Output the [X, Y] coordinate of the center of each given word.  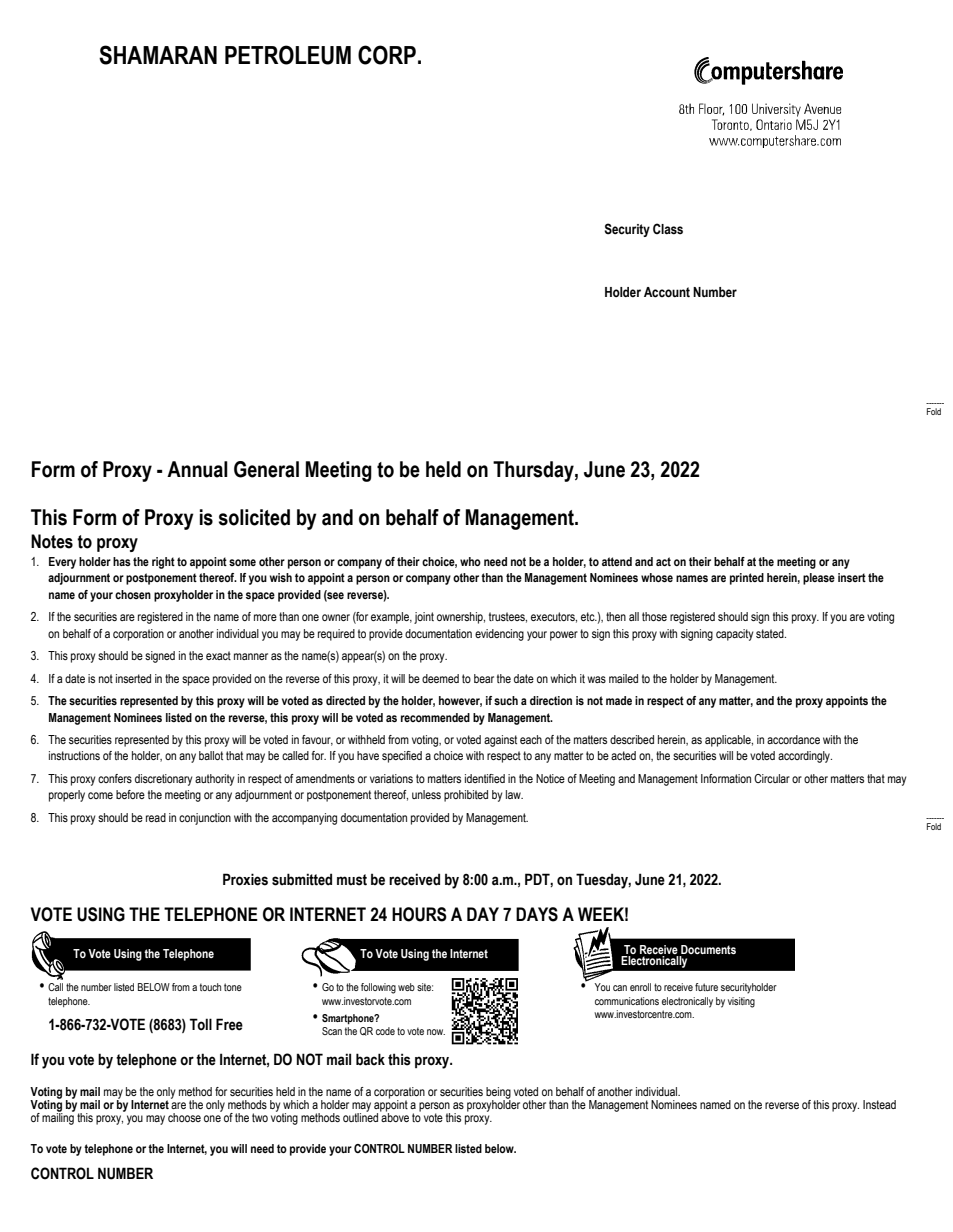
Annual [197, 469]
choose [184, 1117]
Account [667, 292]
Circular [772, 778]
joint [424, 618]
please [819, 579]
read [156, 817]
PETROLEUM [288, 55]
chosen [133, 594]
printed [747, 579]
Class [668, 229]
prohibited [466, 796]
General [266, 469]
